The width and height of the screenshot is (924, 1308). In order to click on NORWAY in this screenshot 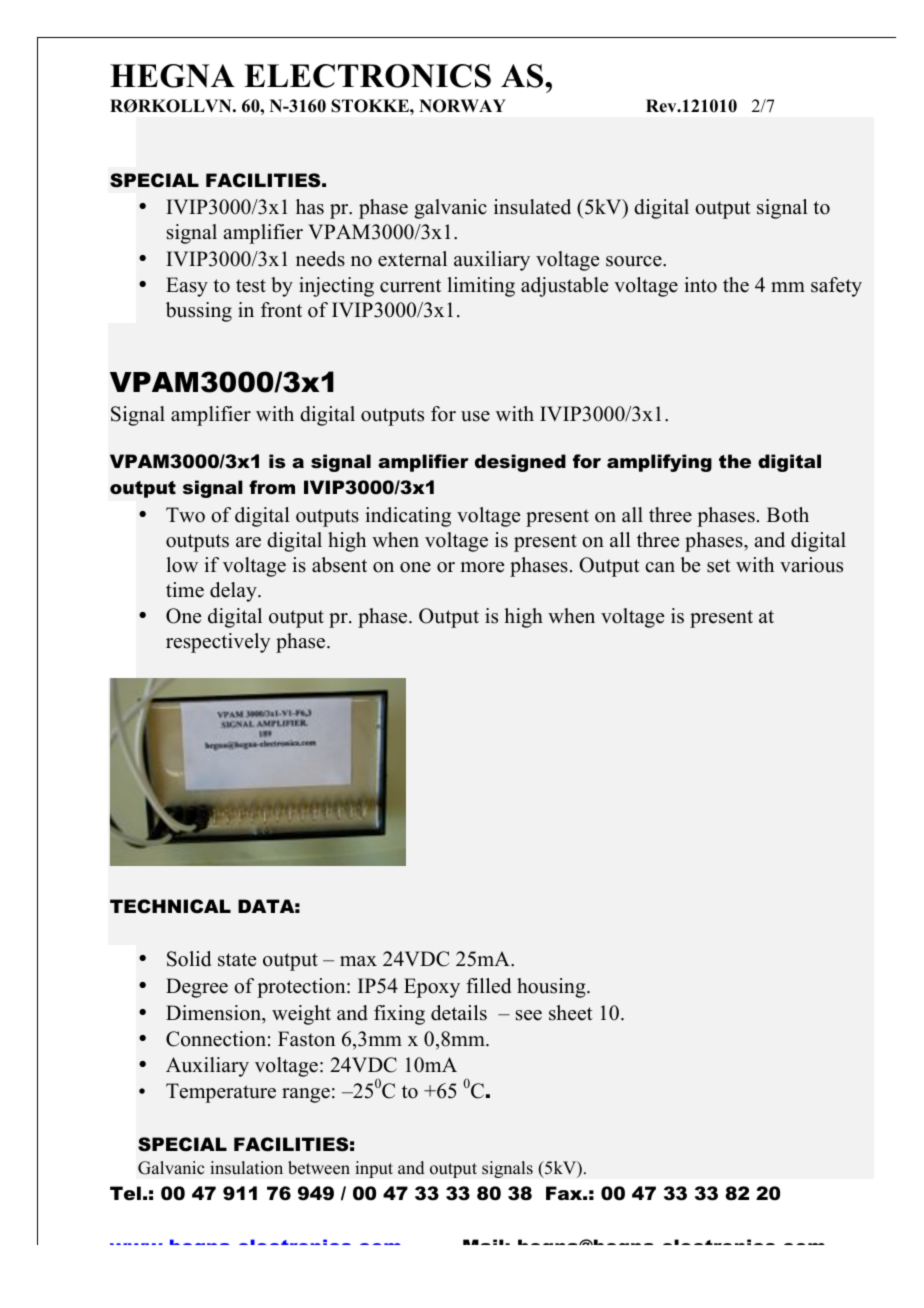, I will do `click(462, 106)`.
